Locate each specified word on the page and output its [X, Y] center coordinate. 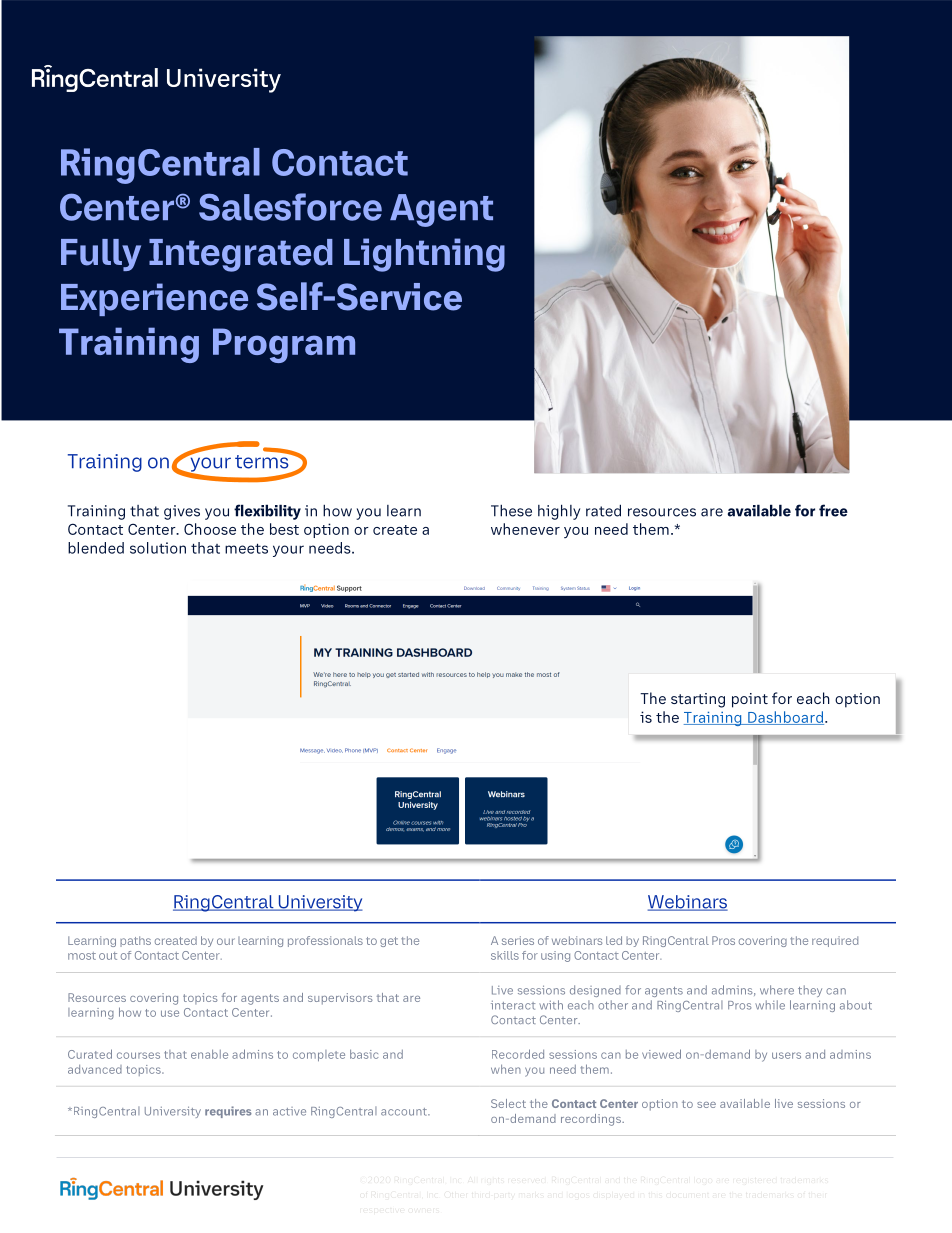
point [750, 700]
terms [263, 461]
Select [508, 1103]
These [511, 511]
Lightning [424, 255]
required [835, 941]
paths [135, 941]
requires [228, 1112]
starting [698, 700]
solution [158, 548]
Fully [101, 255]
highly [559, 512]
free [833, 510]
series [518, 940]
